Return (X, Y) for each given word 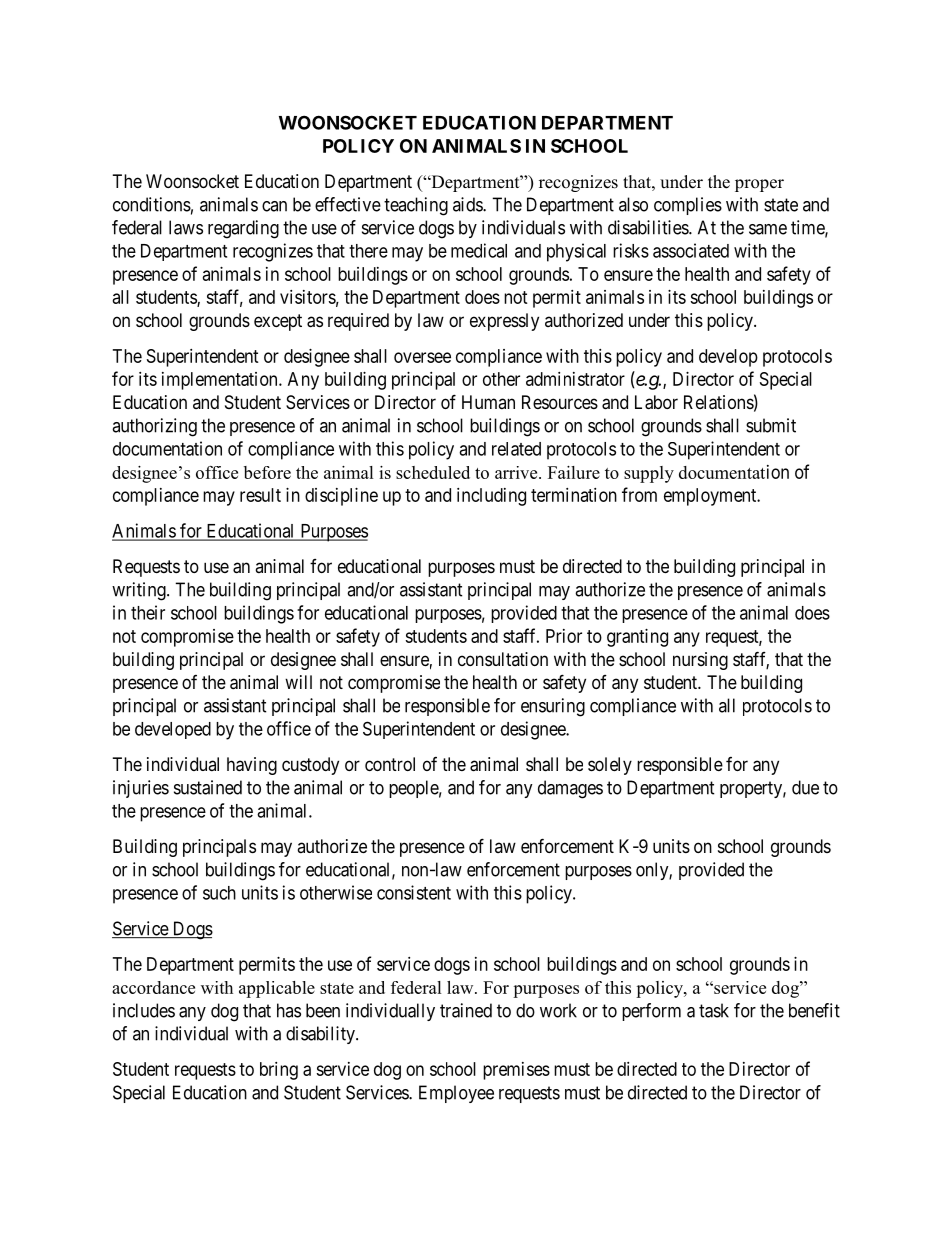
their (148, 612)
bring (279, 1071)
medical (479, 250)
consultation (503, 659)
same (768, 229)
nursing (700, 661)
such (219, 893)
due (805, 787)
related (516, 449)
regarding (243, 229)
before (267, 472)
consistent (414, 892)
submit (771, 425)
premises (516, 1071)
